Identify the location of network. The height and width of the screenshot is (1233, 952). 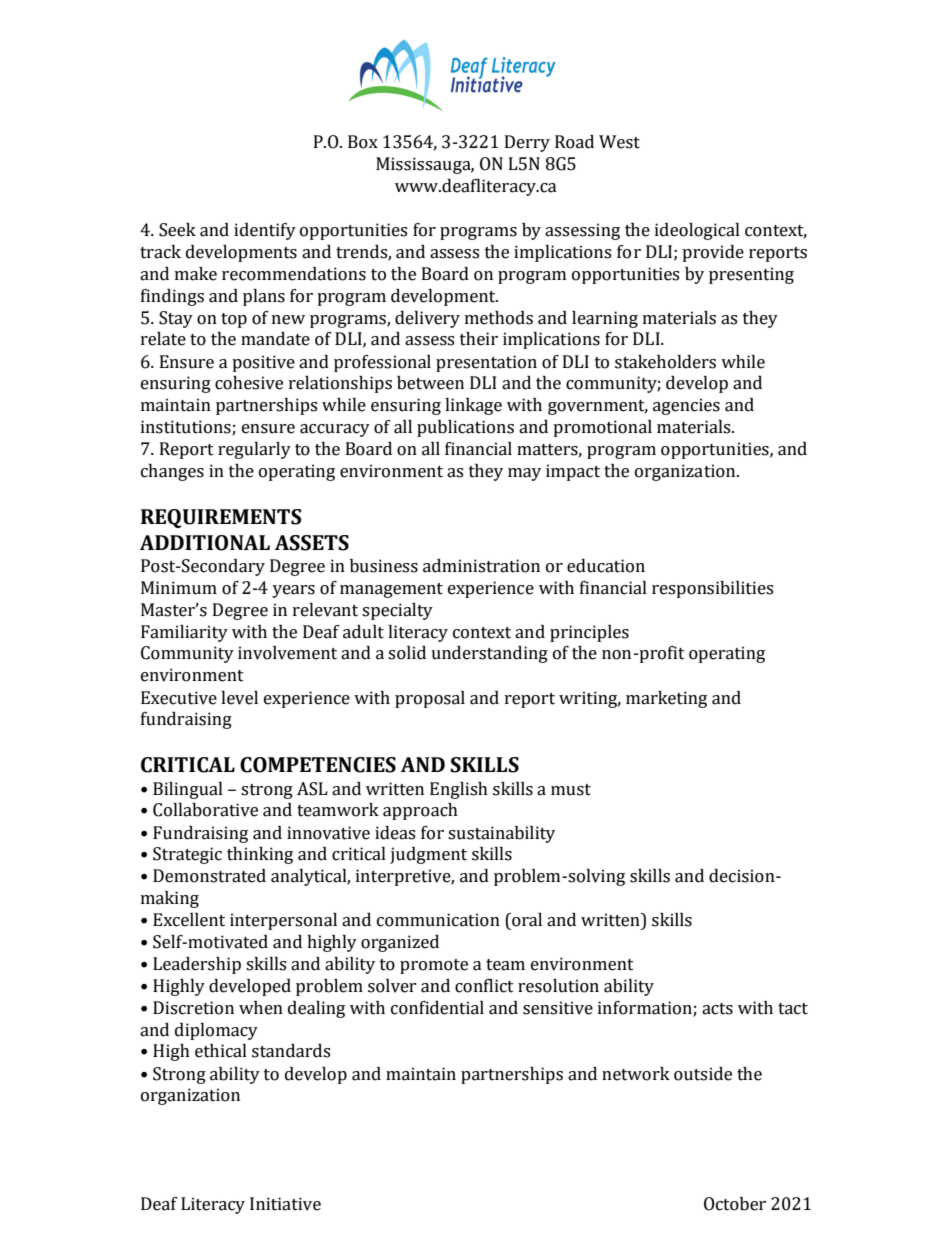
(636, 1074).
